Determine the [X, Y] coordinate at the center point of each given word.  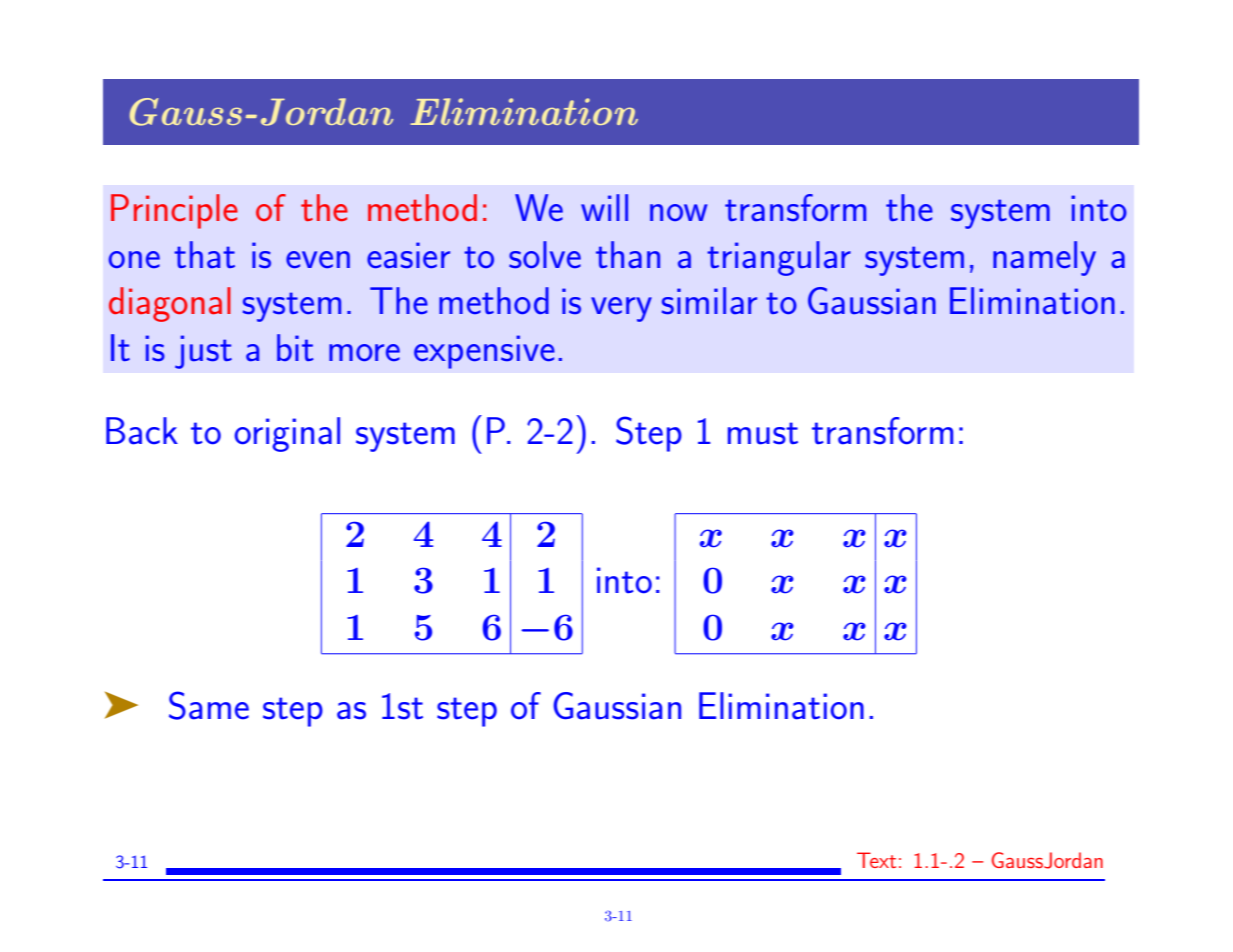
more [364, 352]
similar [709, 300]
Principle [174, 211]
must [763, 433]
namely [1044, 258]
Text [876, 860]
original [287, 434]
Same [209, 705]
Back [142, 431]
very [621, 309]
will [604, 207]
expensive [484, 352]
